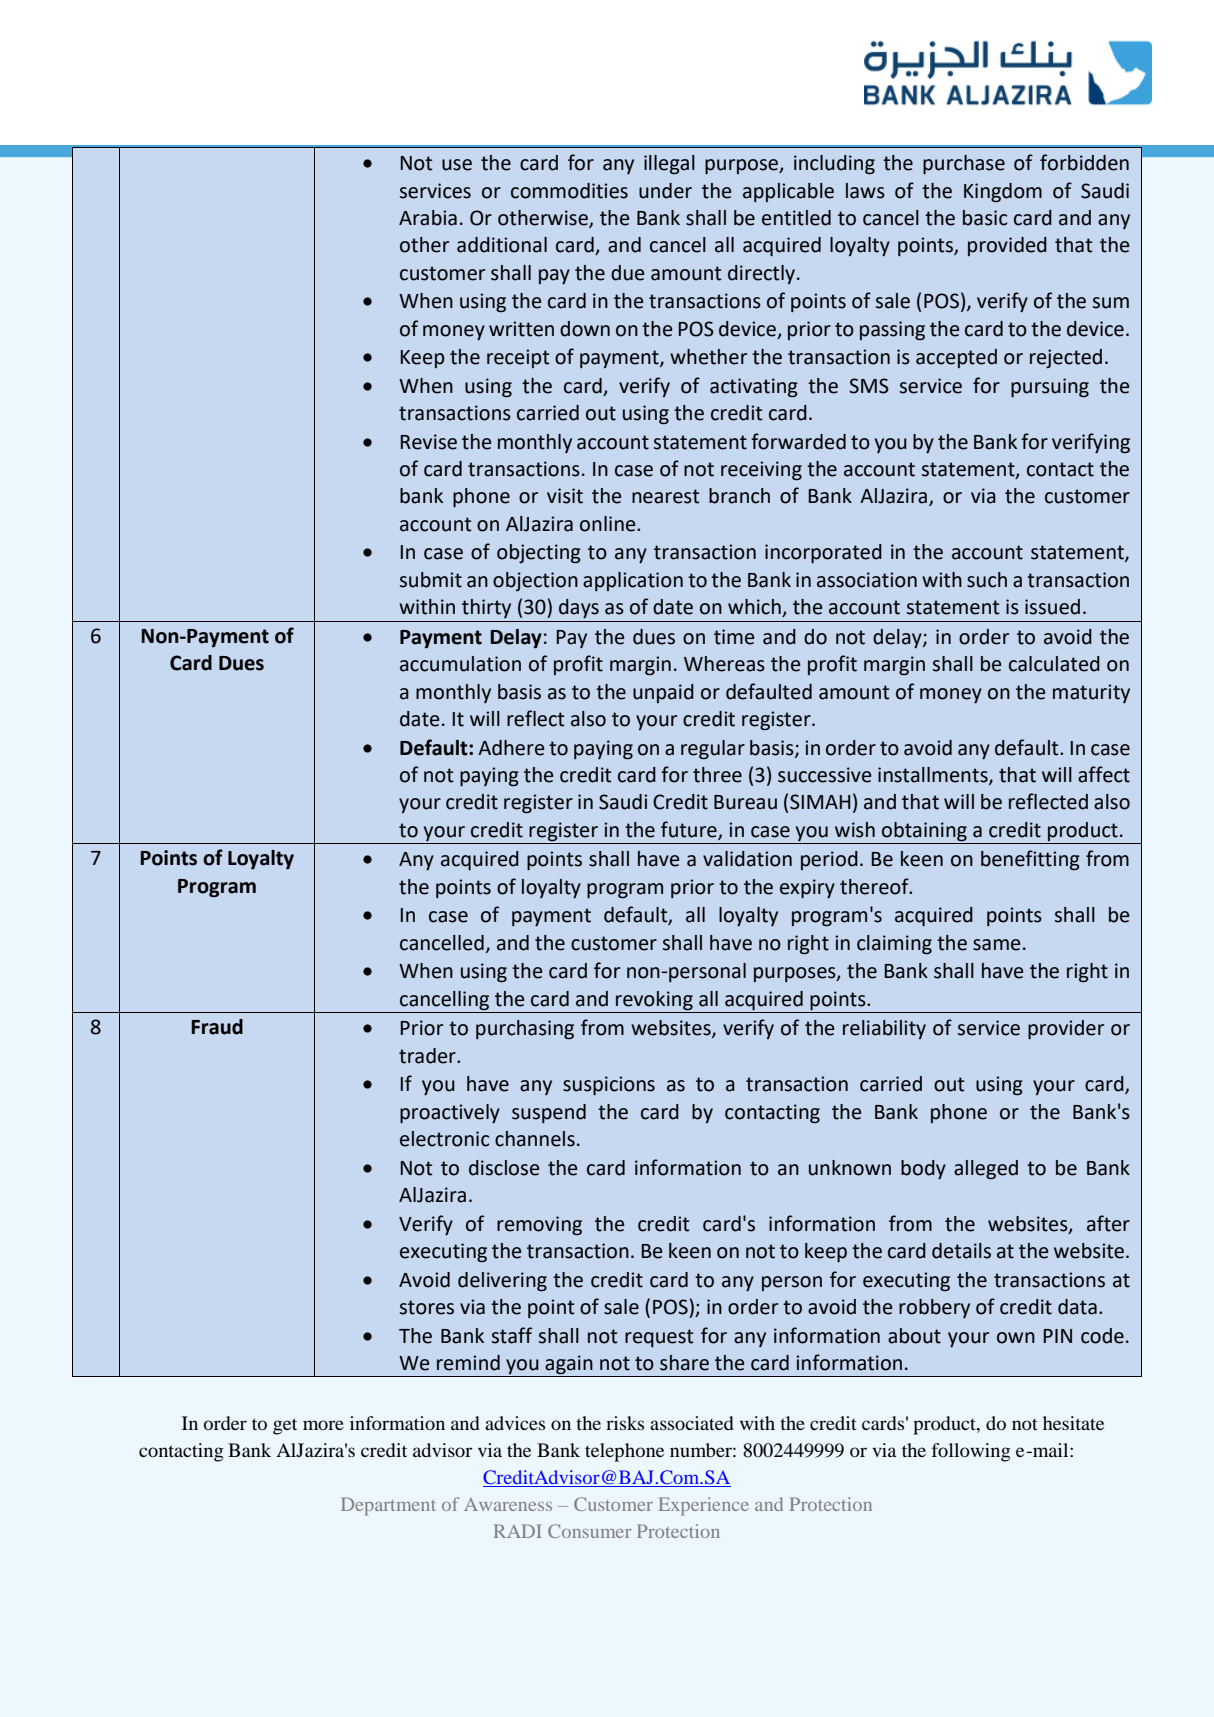  I want to click on following, so click(971, 1452).
